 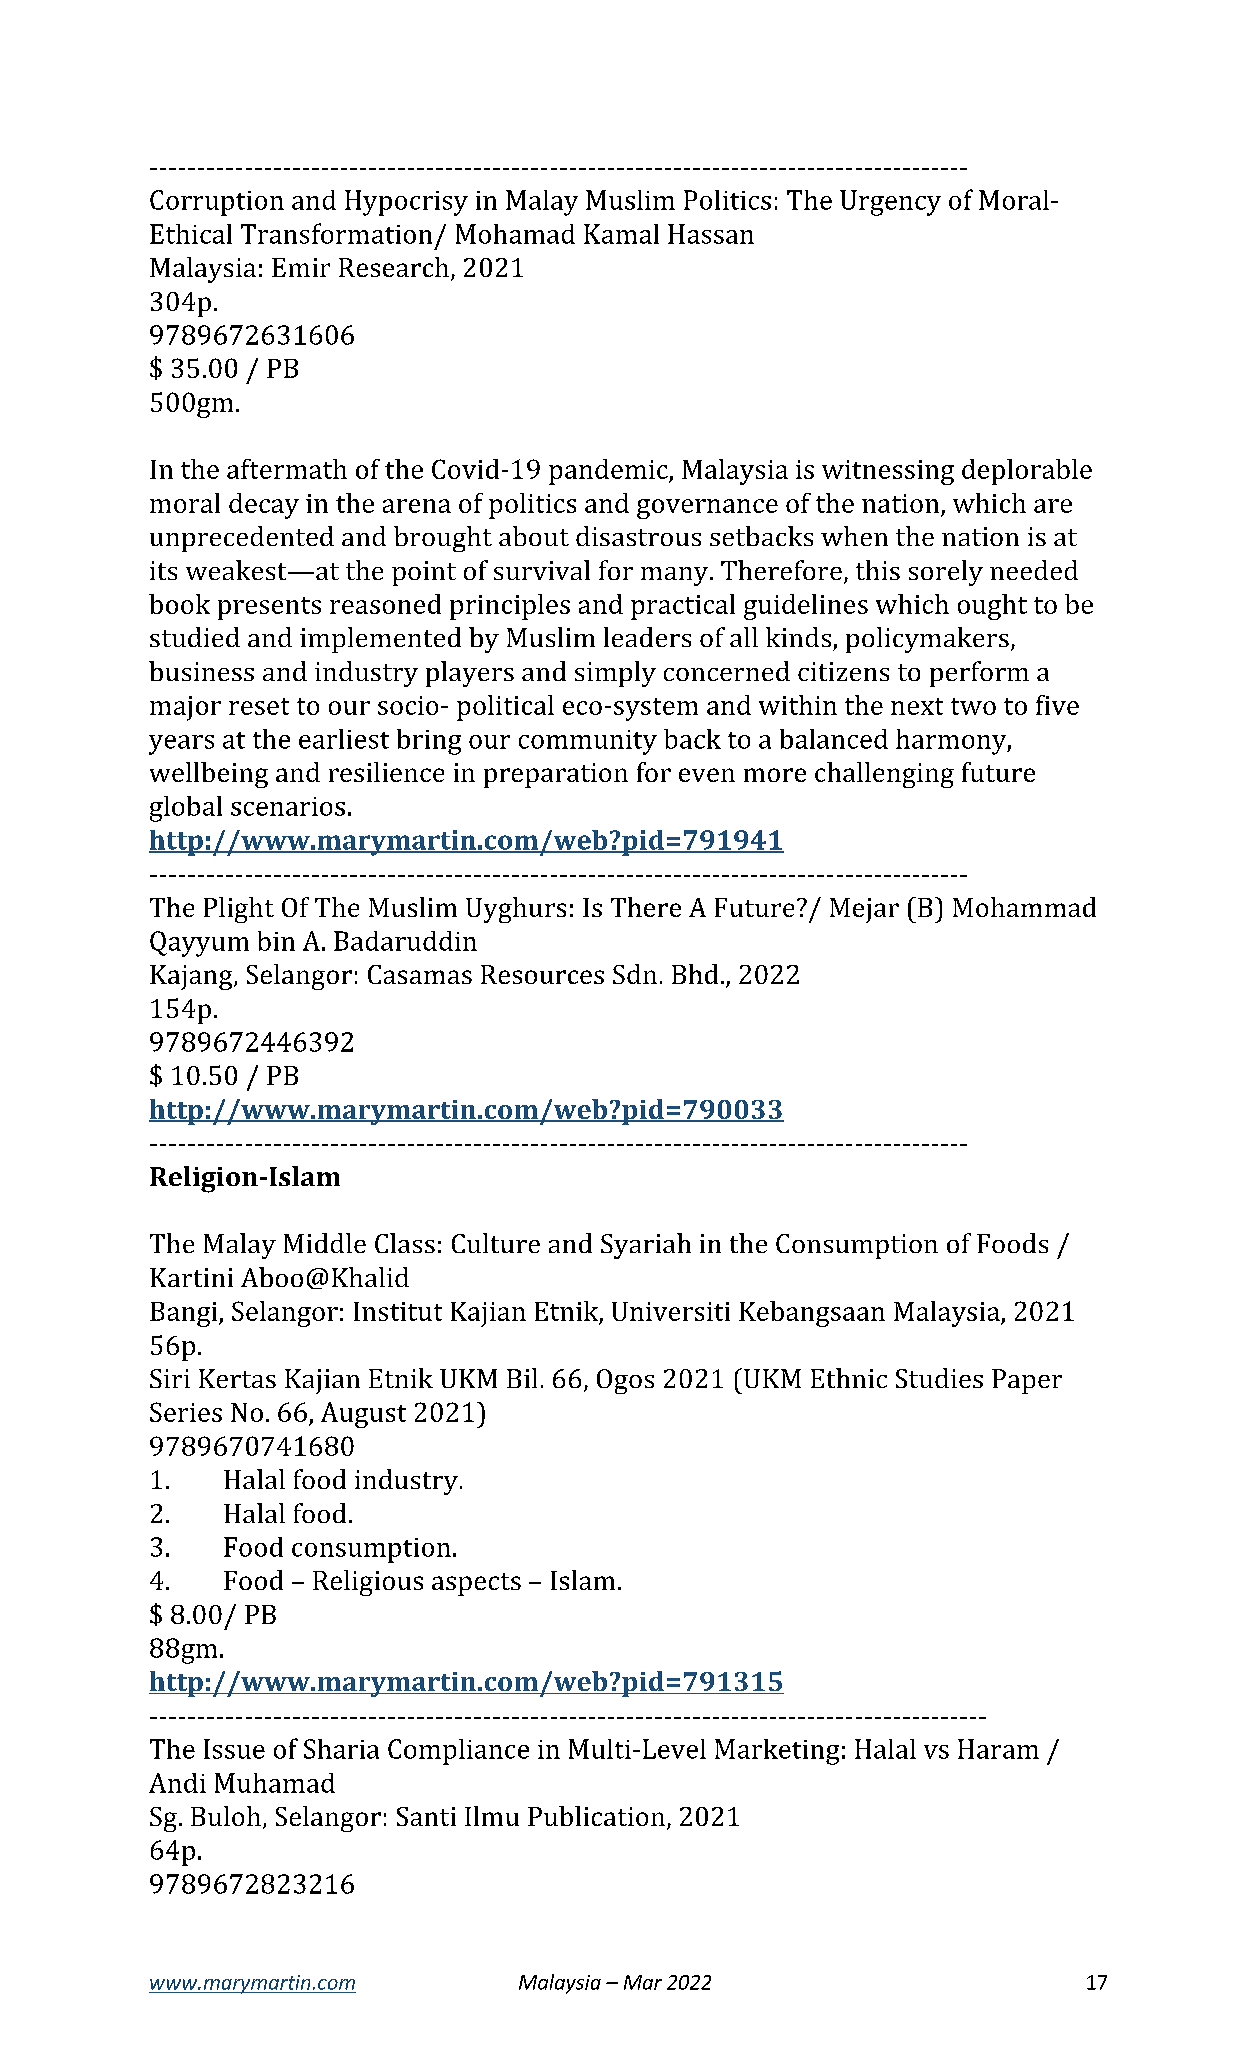 I want to click on policymakers, so click(x=927, y=640).
